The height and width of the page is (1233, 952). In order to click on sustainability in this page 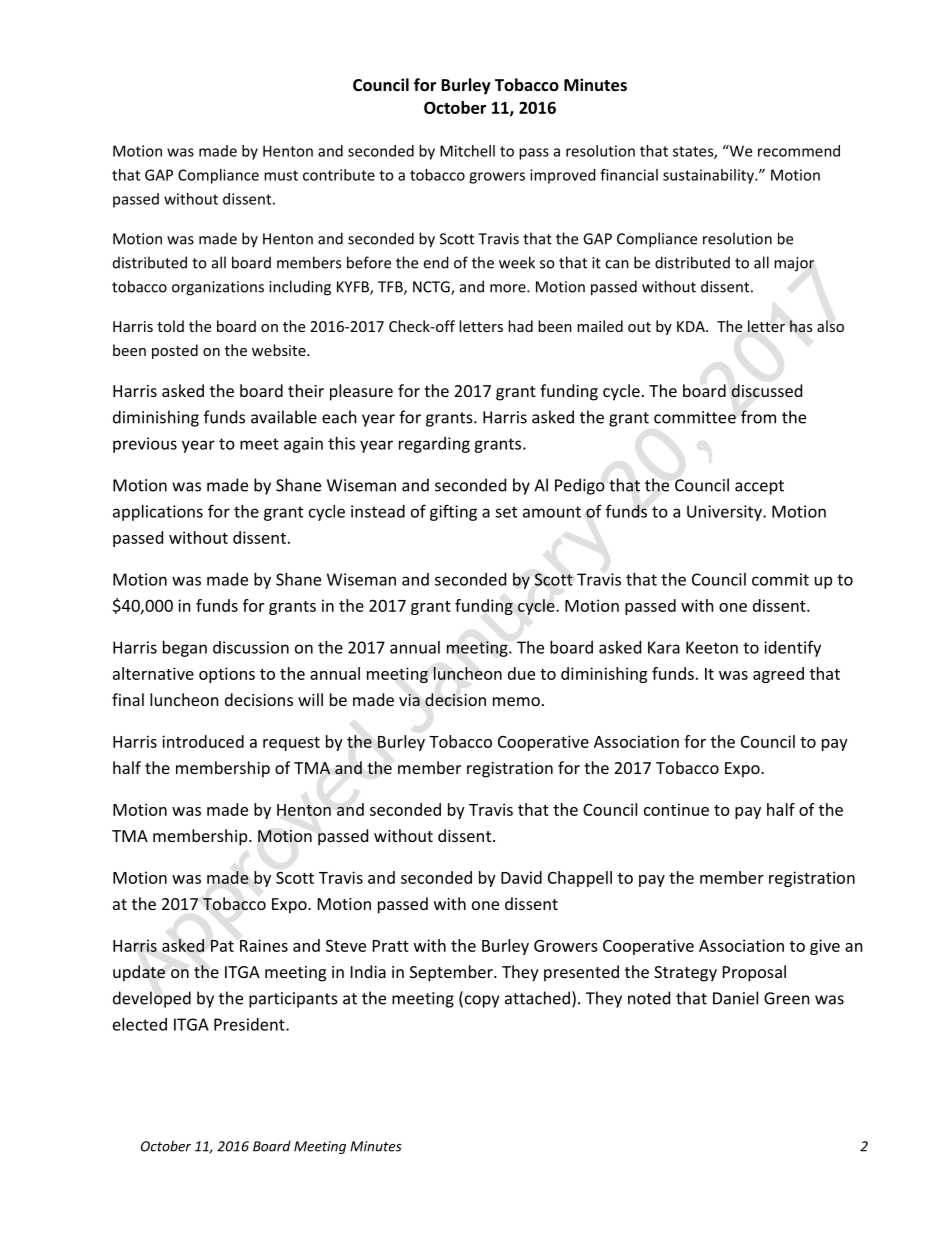, I will do `click(709, 176)`.
